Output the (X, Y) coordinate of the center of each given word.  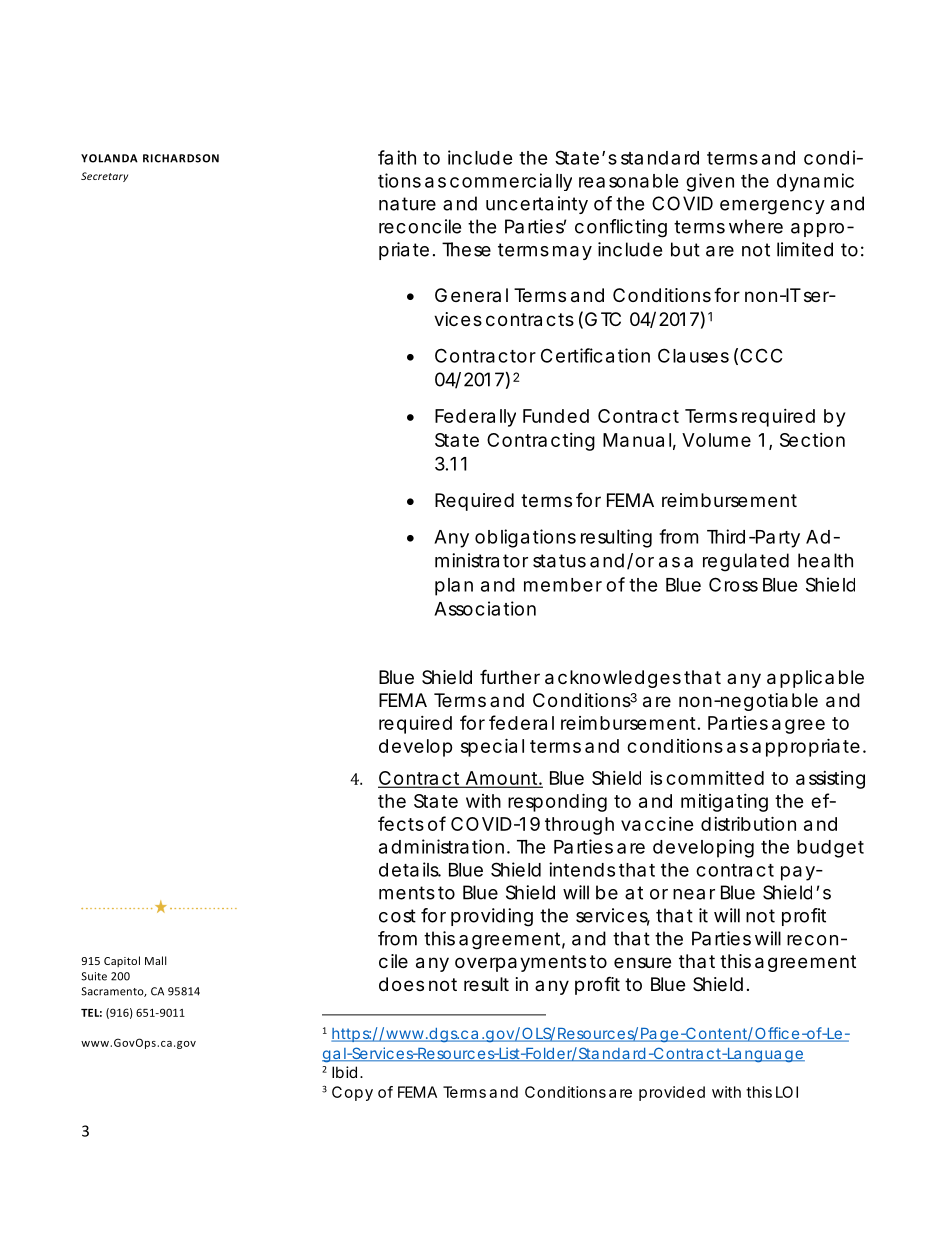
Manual (637, 440)
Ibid (344, 1072)
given (710, 182)
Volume (716, 440)
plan (454, 587)
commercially (511, 182)
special (492, 747)
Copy (352, 1093)
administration (441, 846)
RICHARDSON (181, 158)
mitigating (724, 803)
